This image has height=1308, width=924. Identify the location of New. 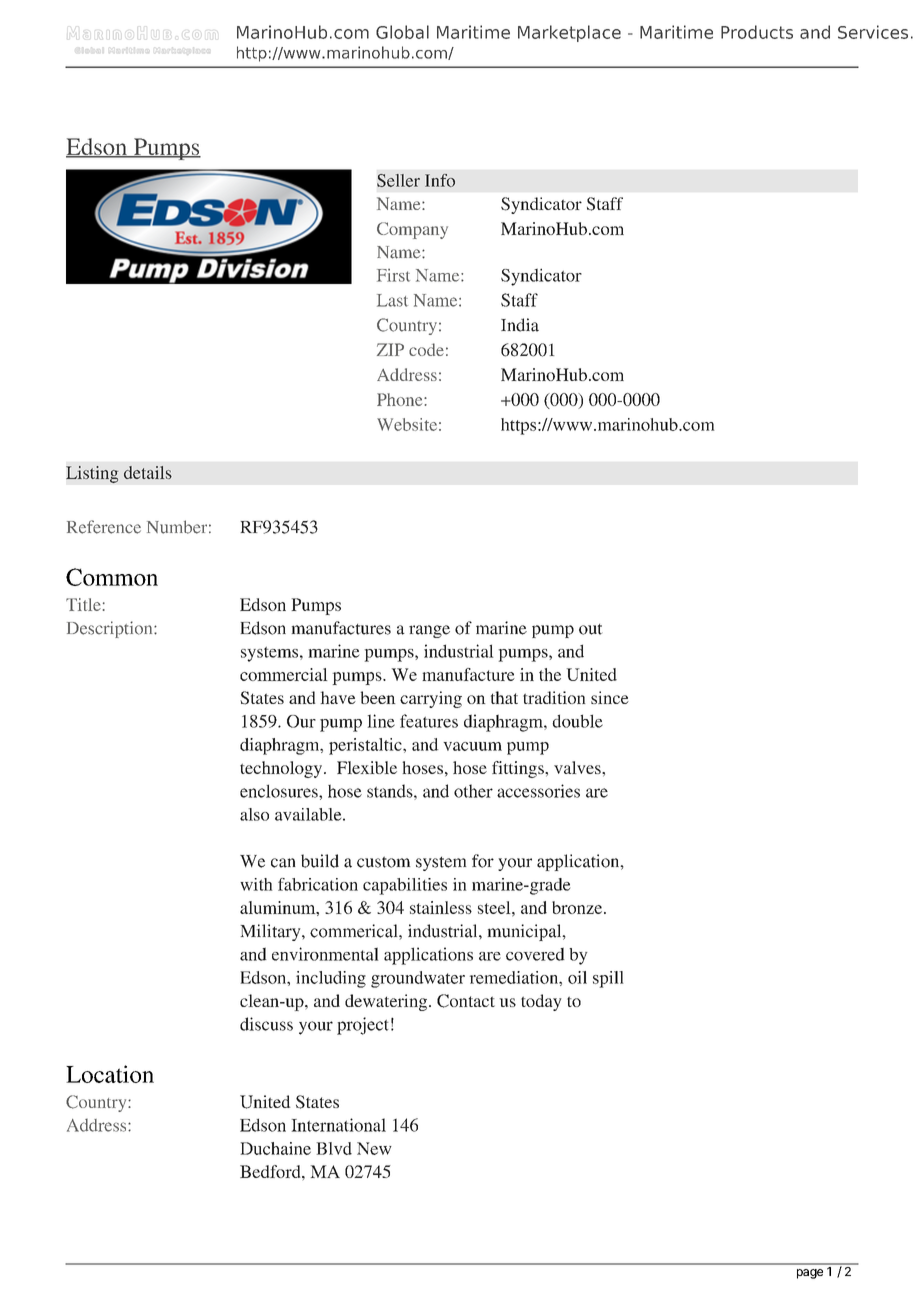
(374, 1148).
